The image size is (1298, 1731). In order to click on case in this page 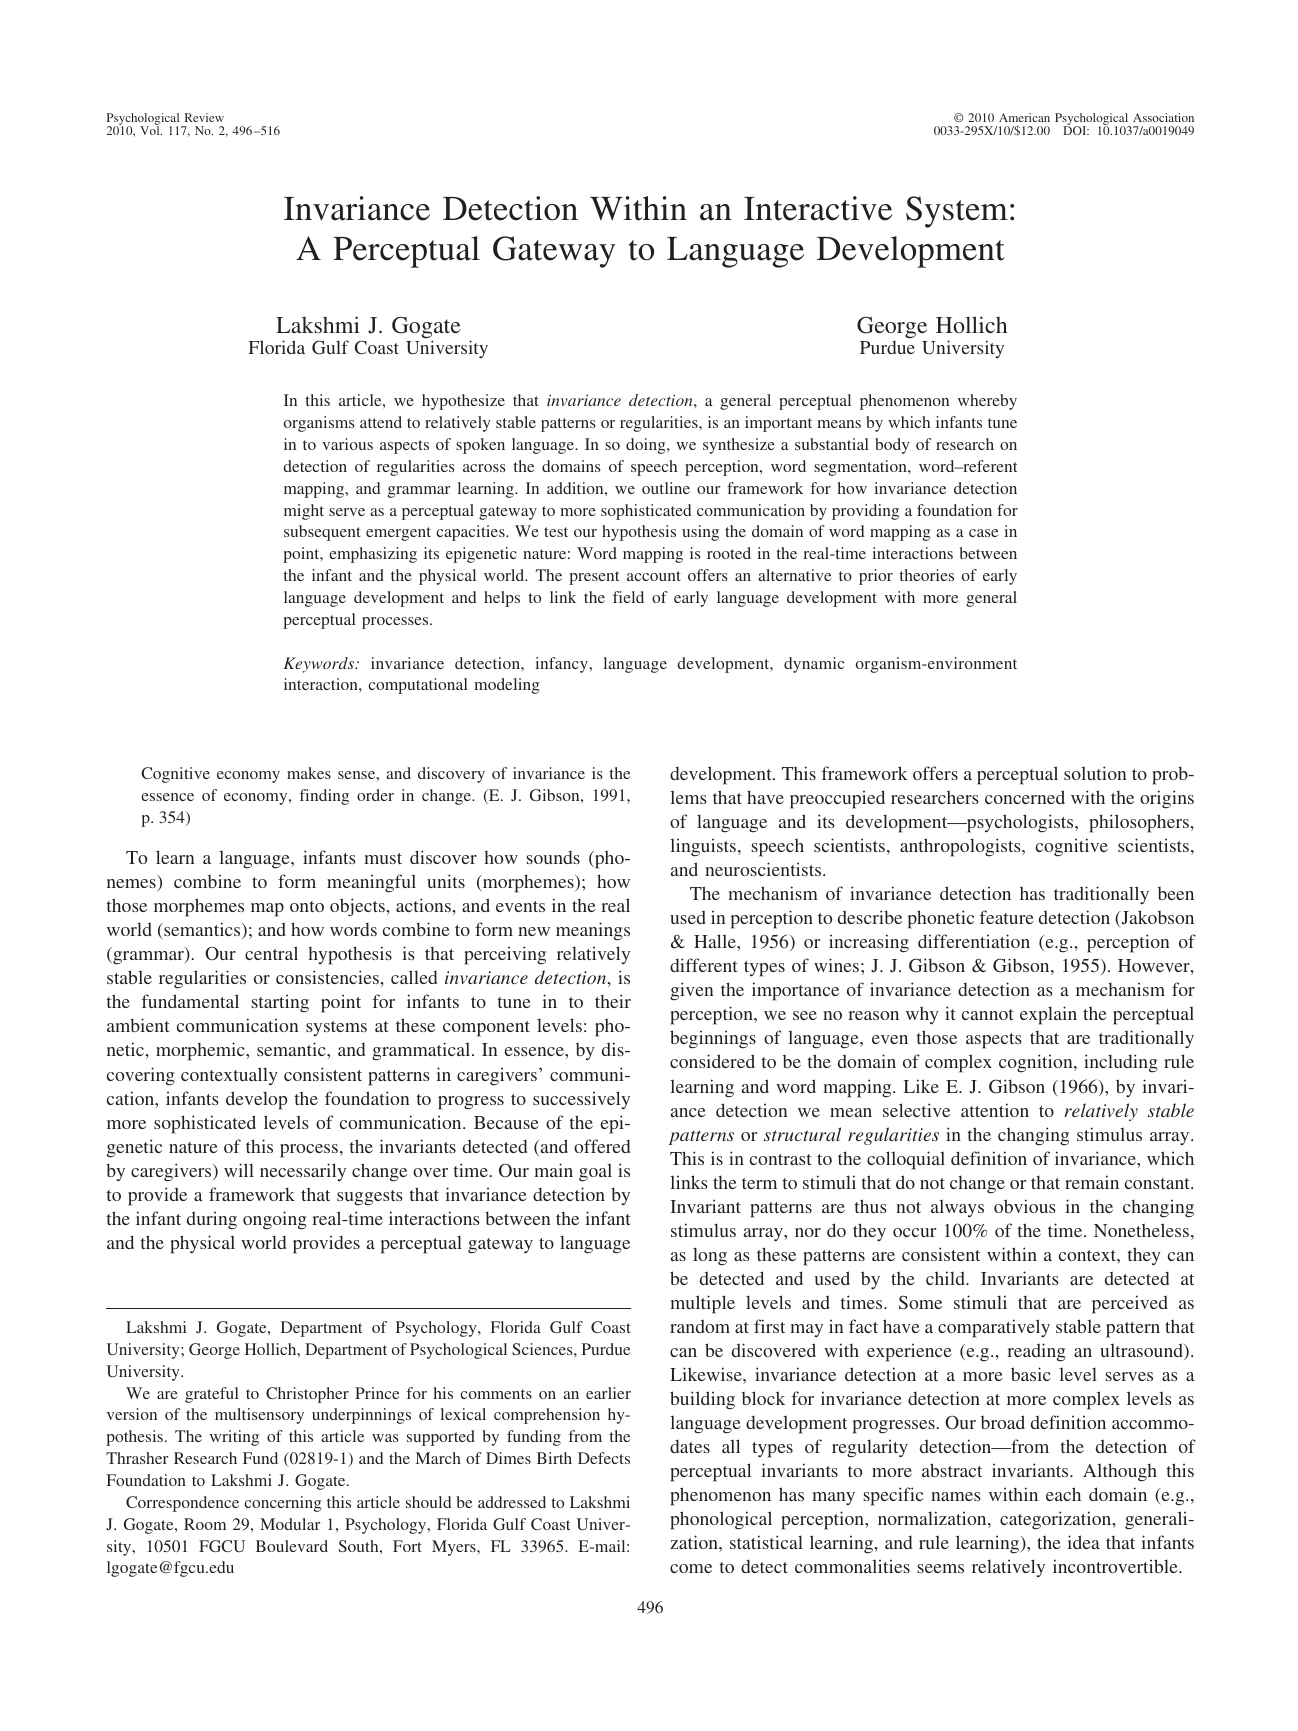, I will do `click(983, 533)`.
